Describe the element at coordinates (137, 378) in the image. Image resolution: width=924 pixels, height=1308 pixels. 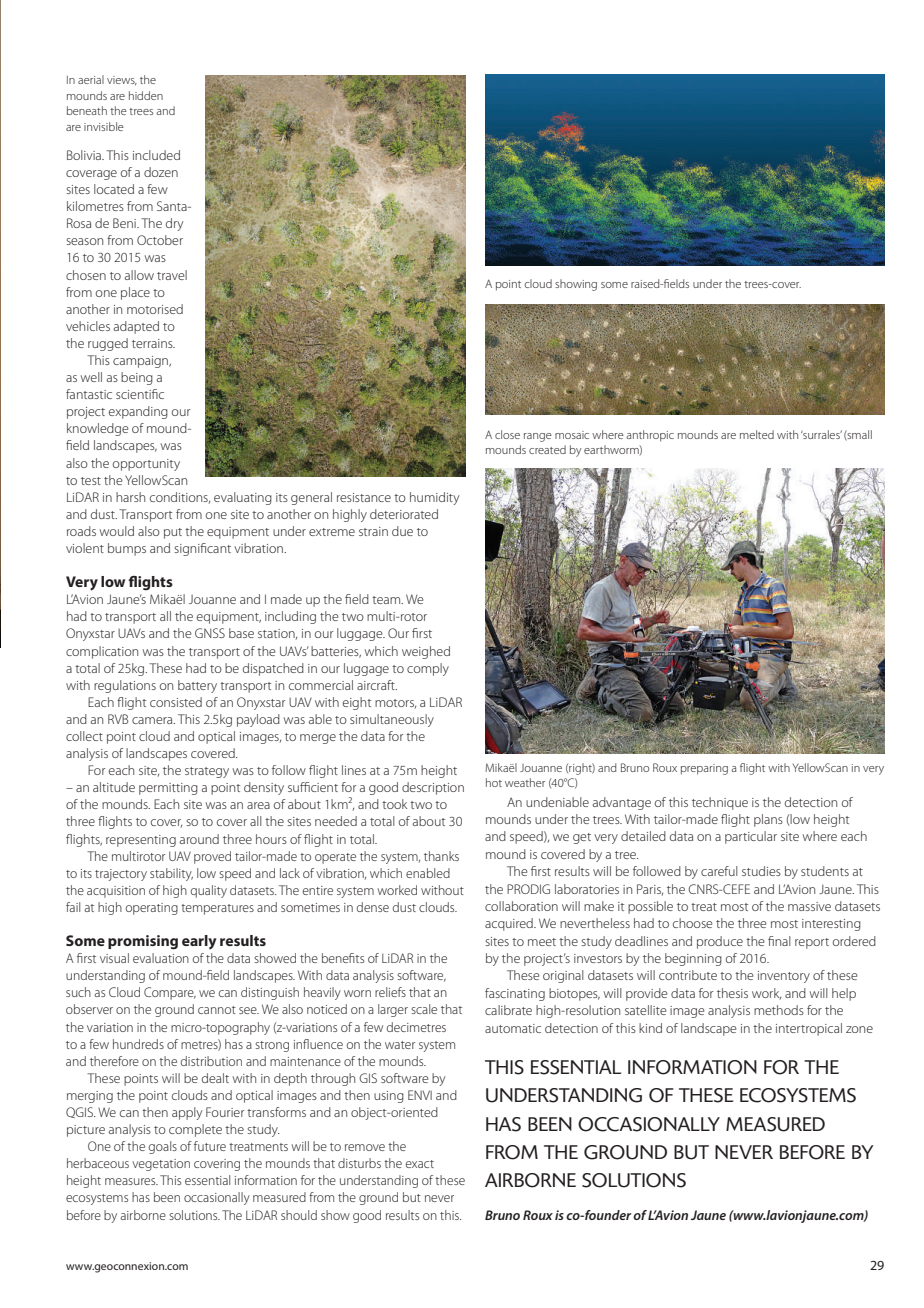
I see `being` at that location.
